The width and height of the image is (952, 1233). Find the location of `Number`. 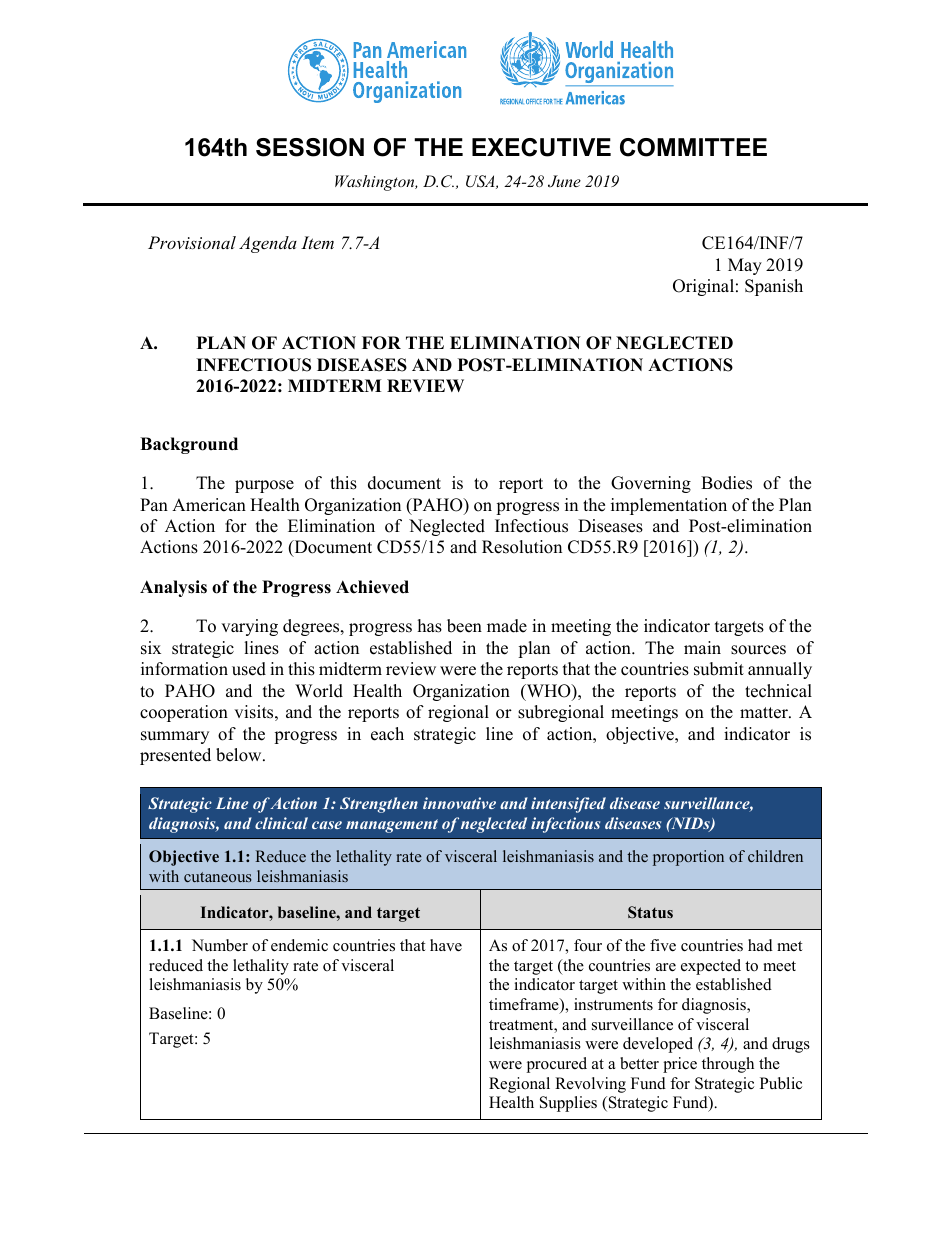

Number is located at coordinates (220, 945).
